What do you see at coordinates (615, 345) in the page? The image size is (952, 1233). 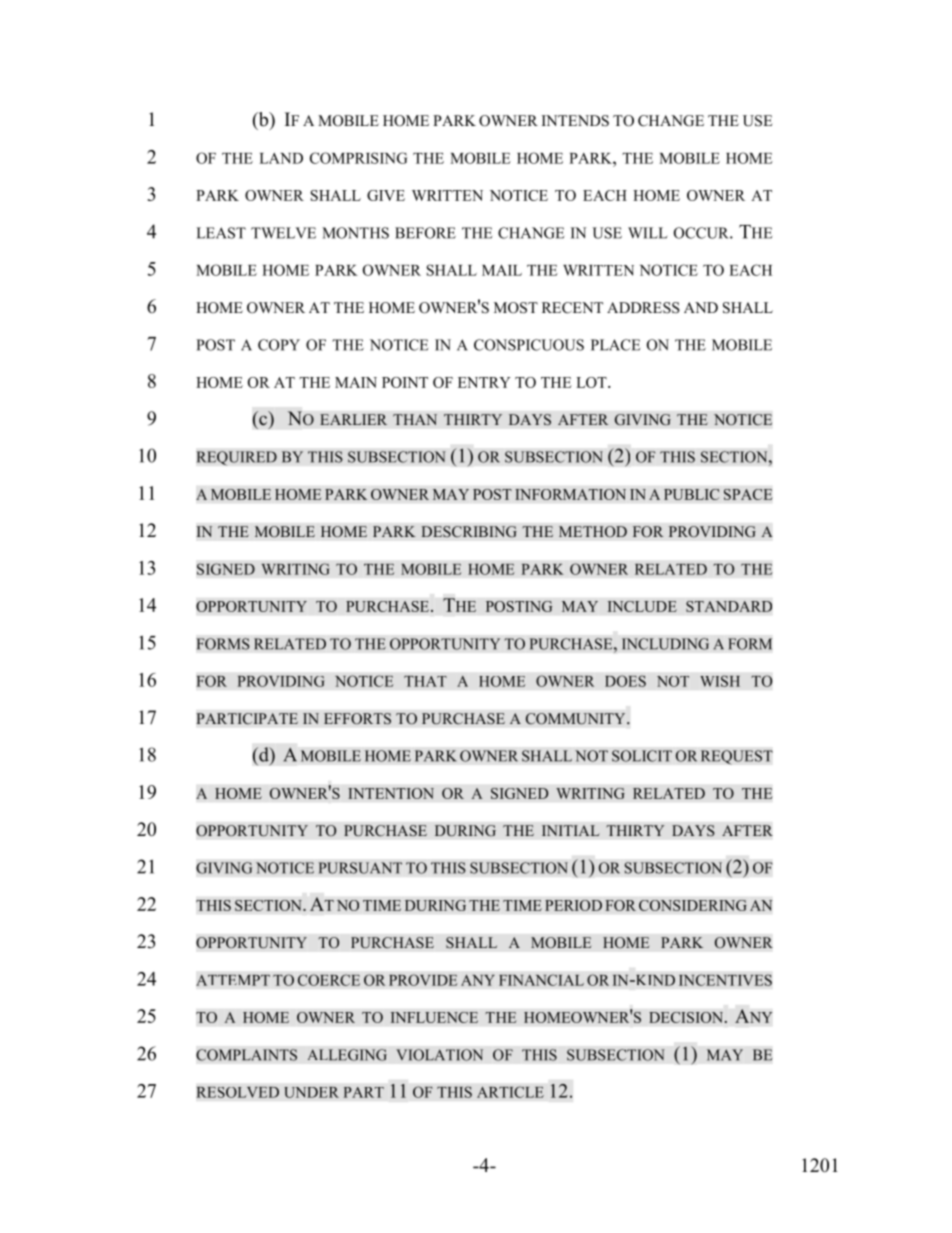 I see `PLACE` at bounding box center [615, 345].
